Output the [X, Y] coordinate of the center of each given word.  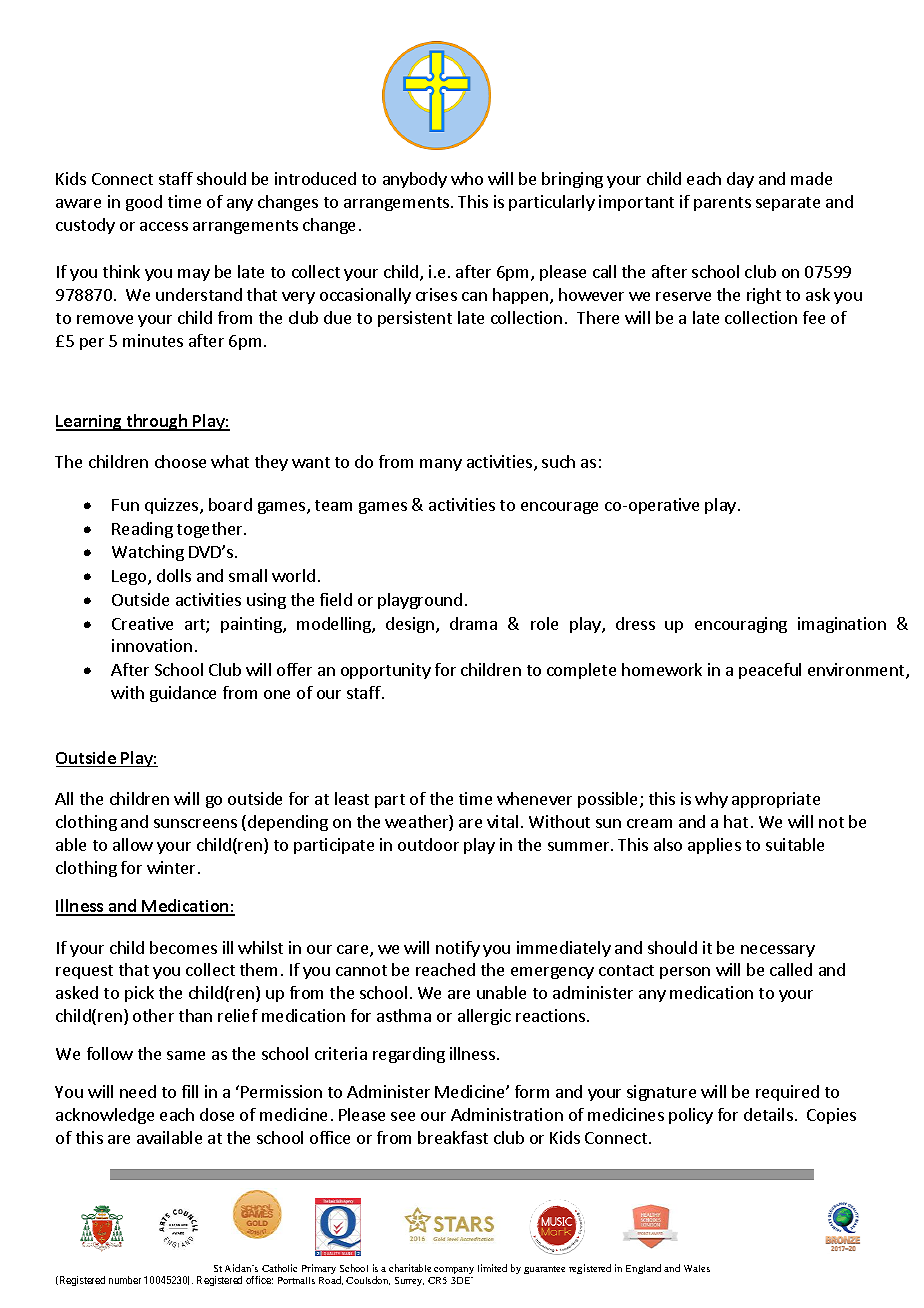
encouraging [741, 625]
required [787, 1093]
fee [814, 317]
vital [502, 821]
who [467, 178]
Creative [142, 623]
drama [473, 623]
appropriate [776, 800]
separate [788, 204]
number [125, 1280]
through [157, 422]
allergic [484, 1017]
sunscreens [195, 823]
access [164, 226]
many [441, 465]
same [186, 1055]
